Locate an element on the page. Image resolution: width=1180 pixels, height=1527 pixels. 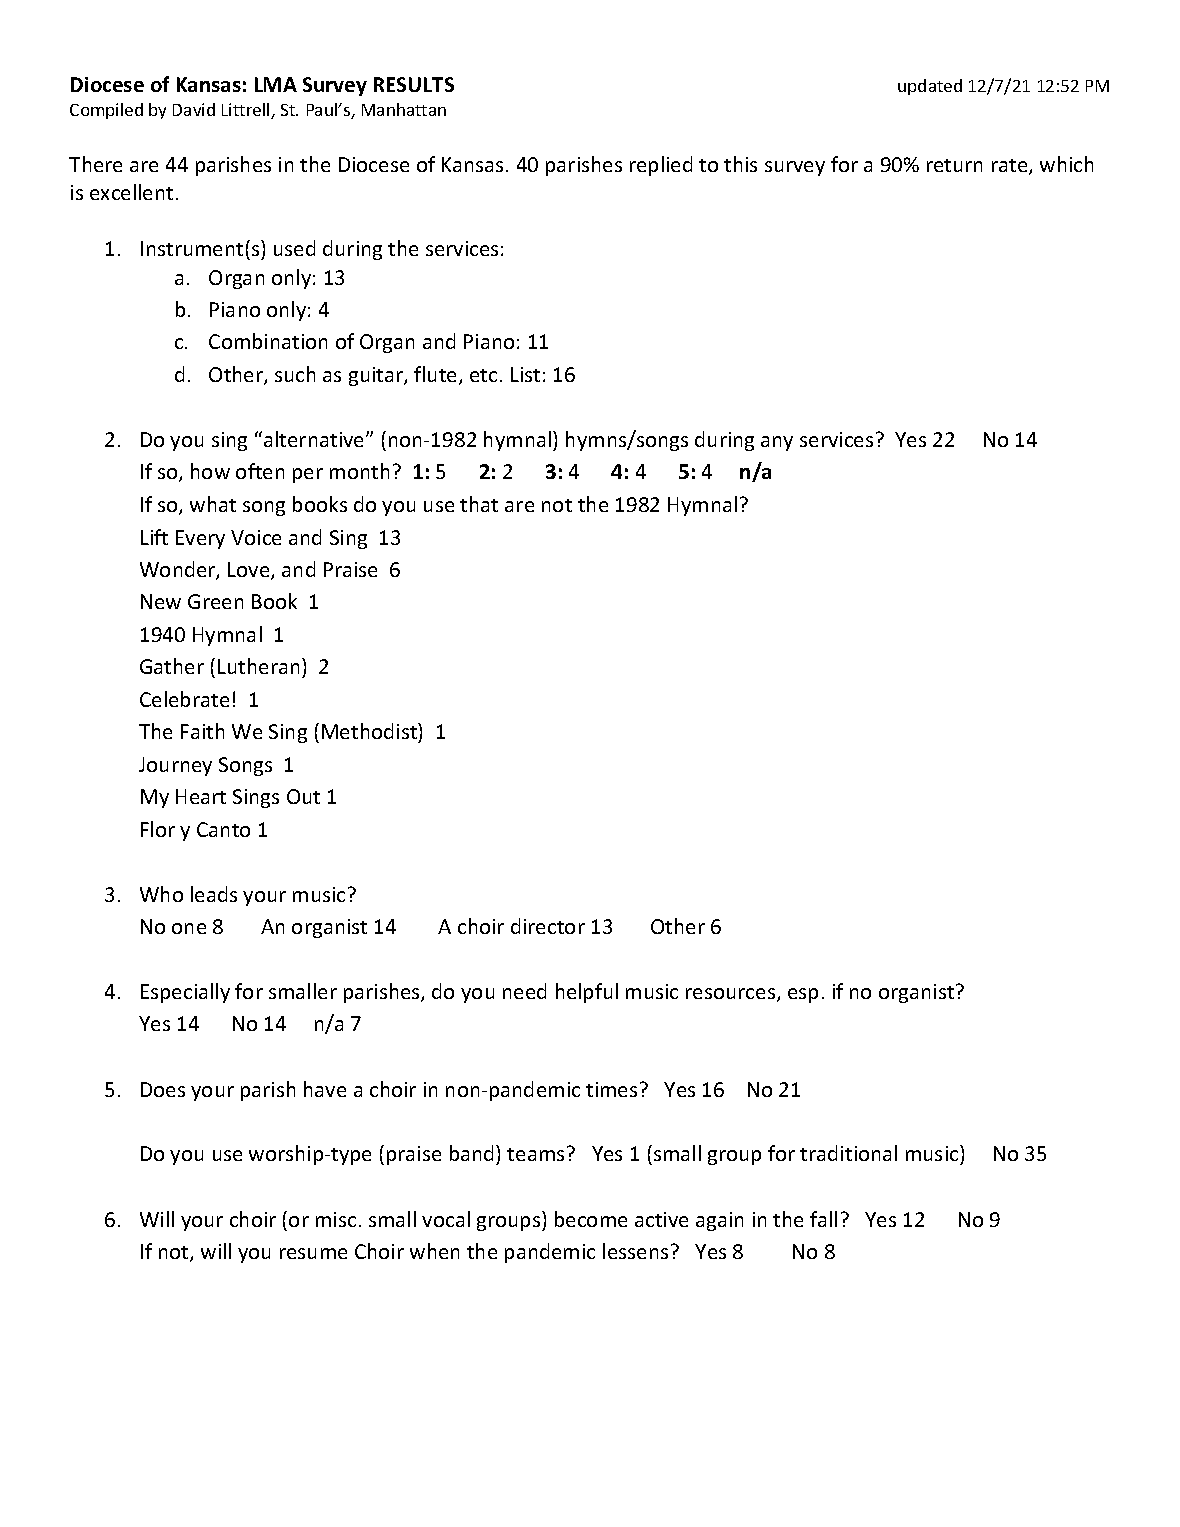
director is located at coordinates (548, 926).
